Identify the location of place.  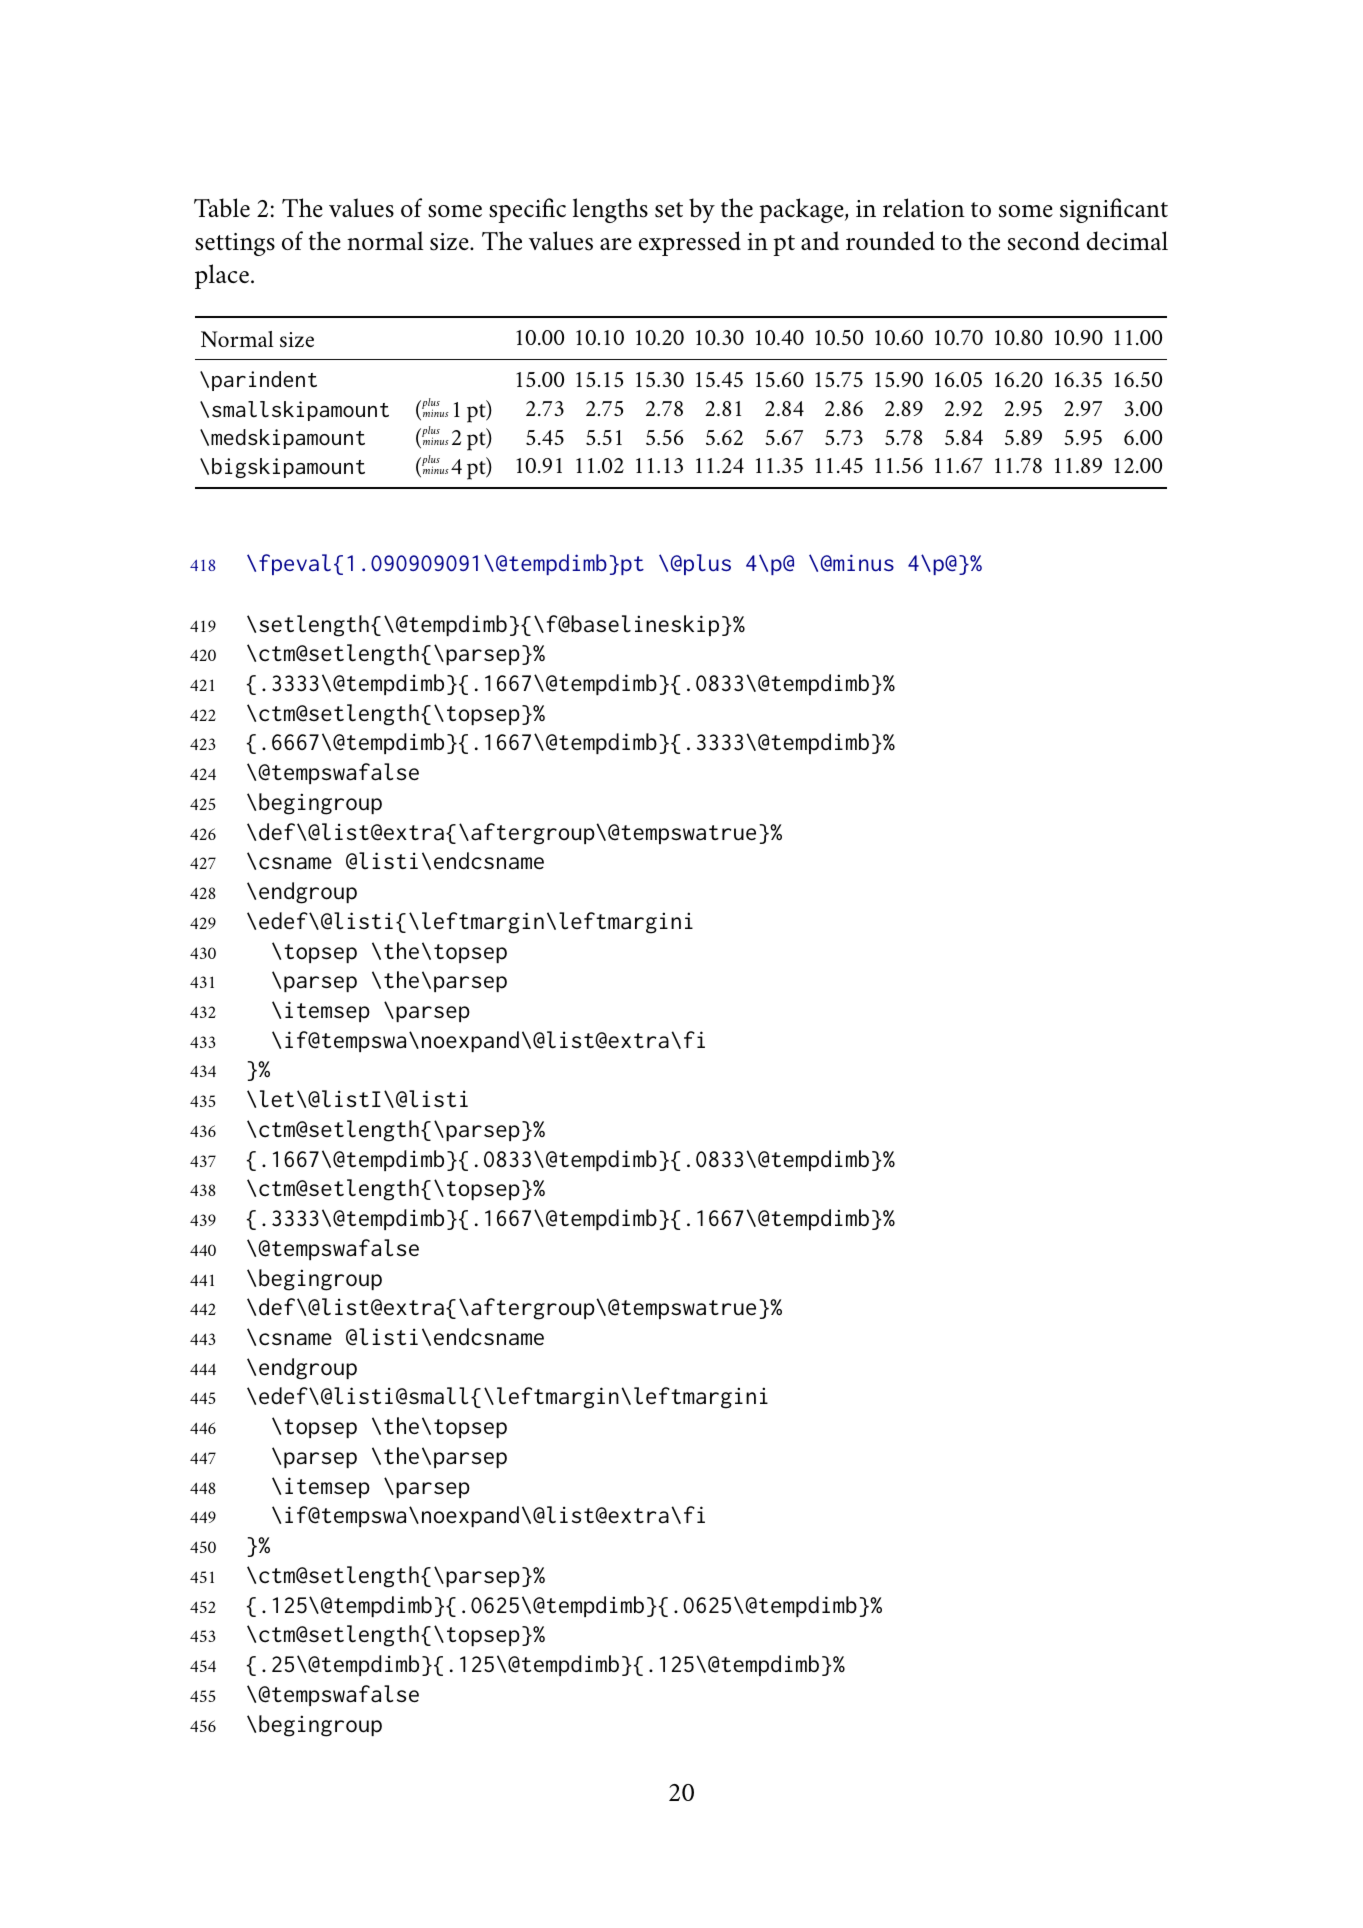
(222, 276).
